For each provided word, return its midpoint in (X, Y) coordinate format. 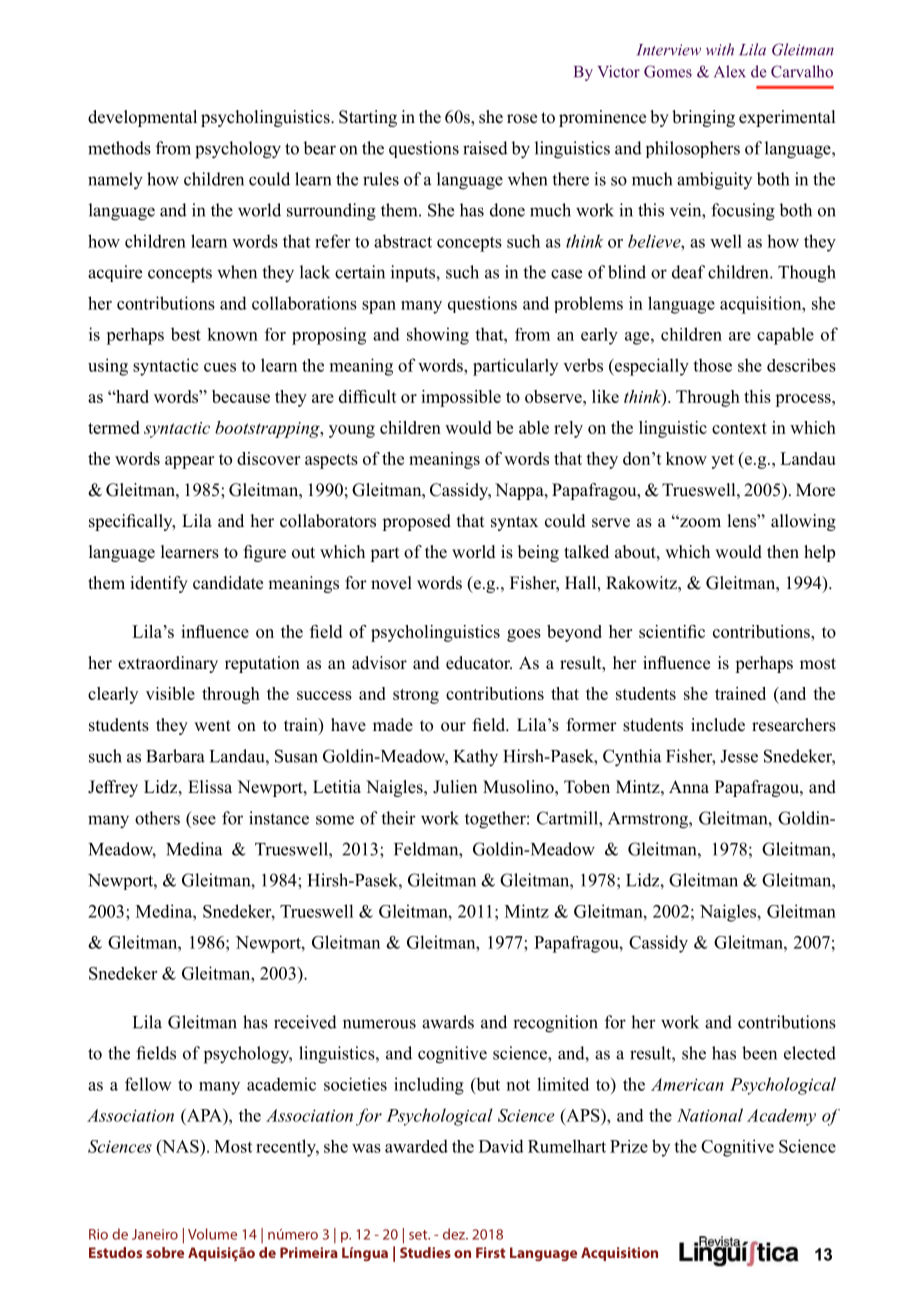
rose (522, 119)
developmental (142, 118)
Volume (212, 1234)
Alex (730, 71)
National (710, 1115)
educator (479, 663)
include (718, 725)
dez (455, 1234)
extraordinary (168, 664)
